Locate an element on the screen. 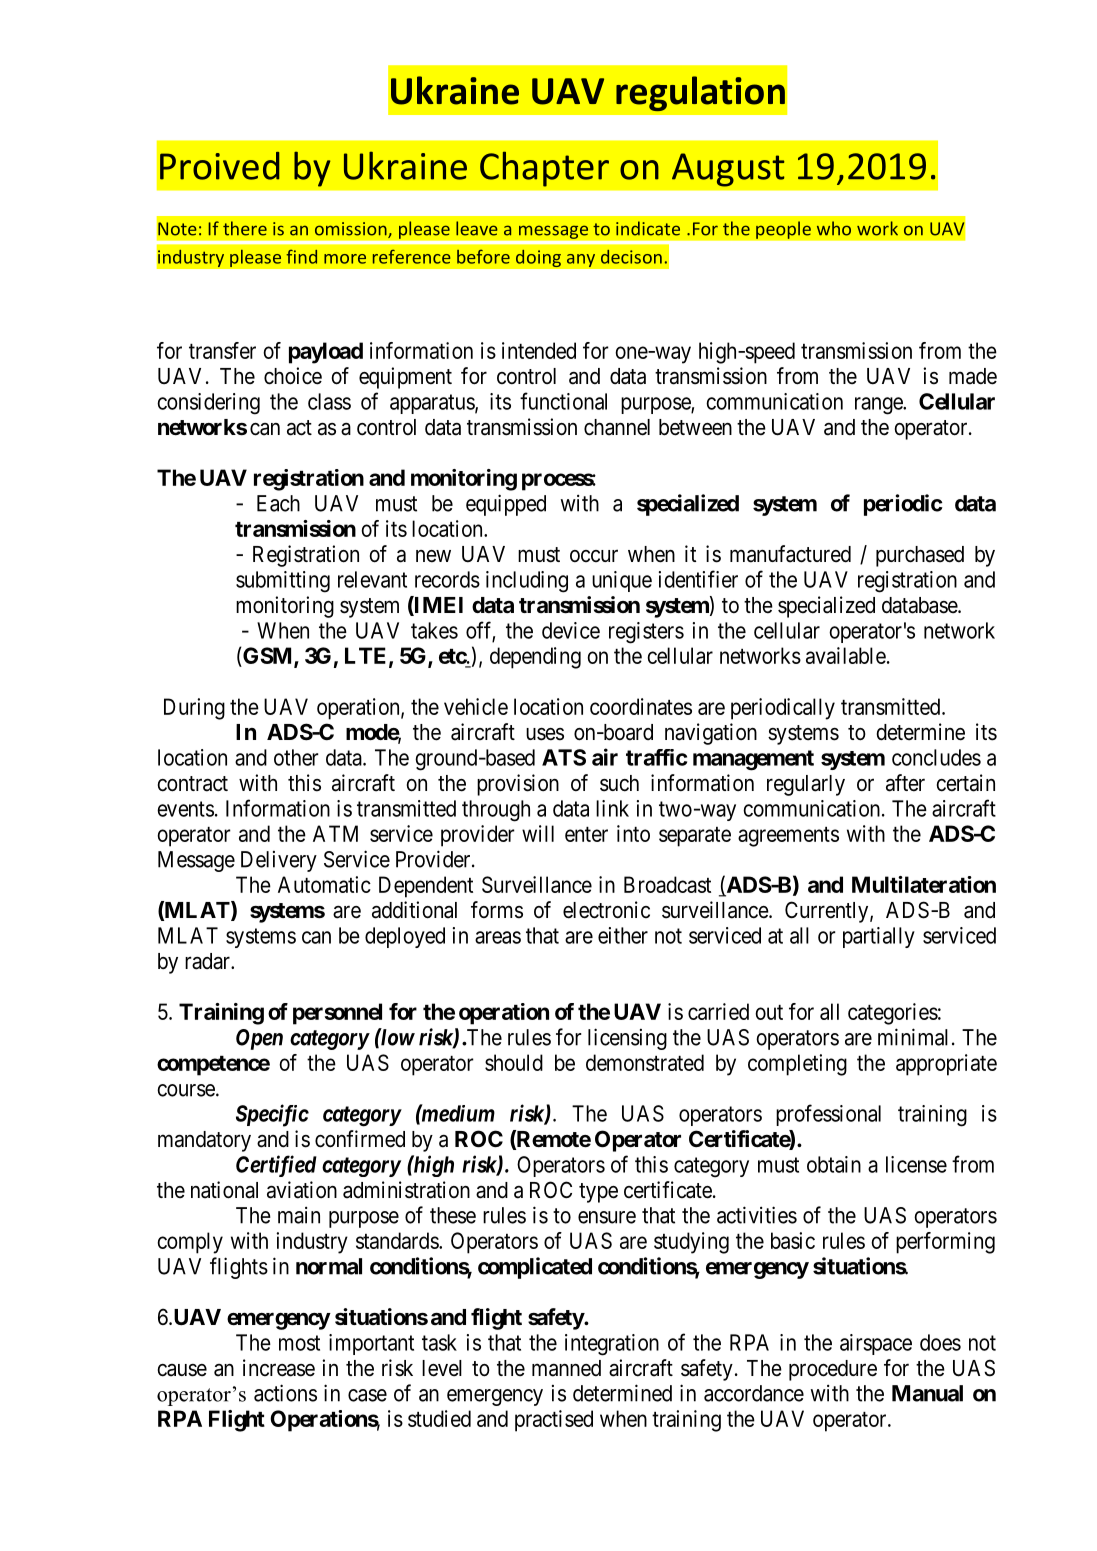 The image size is (1097, 1551). channel is located at coordinates (617, 427).
